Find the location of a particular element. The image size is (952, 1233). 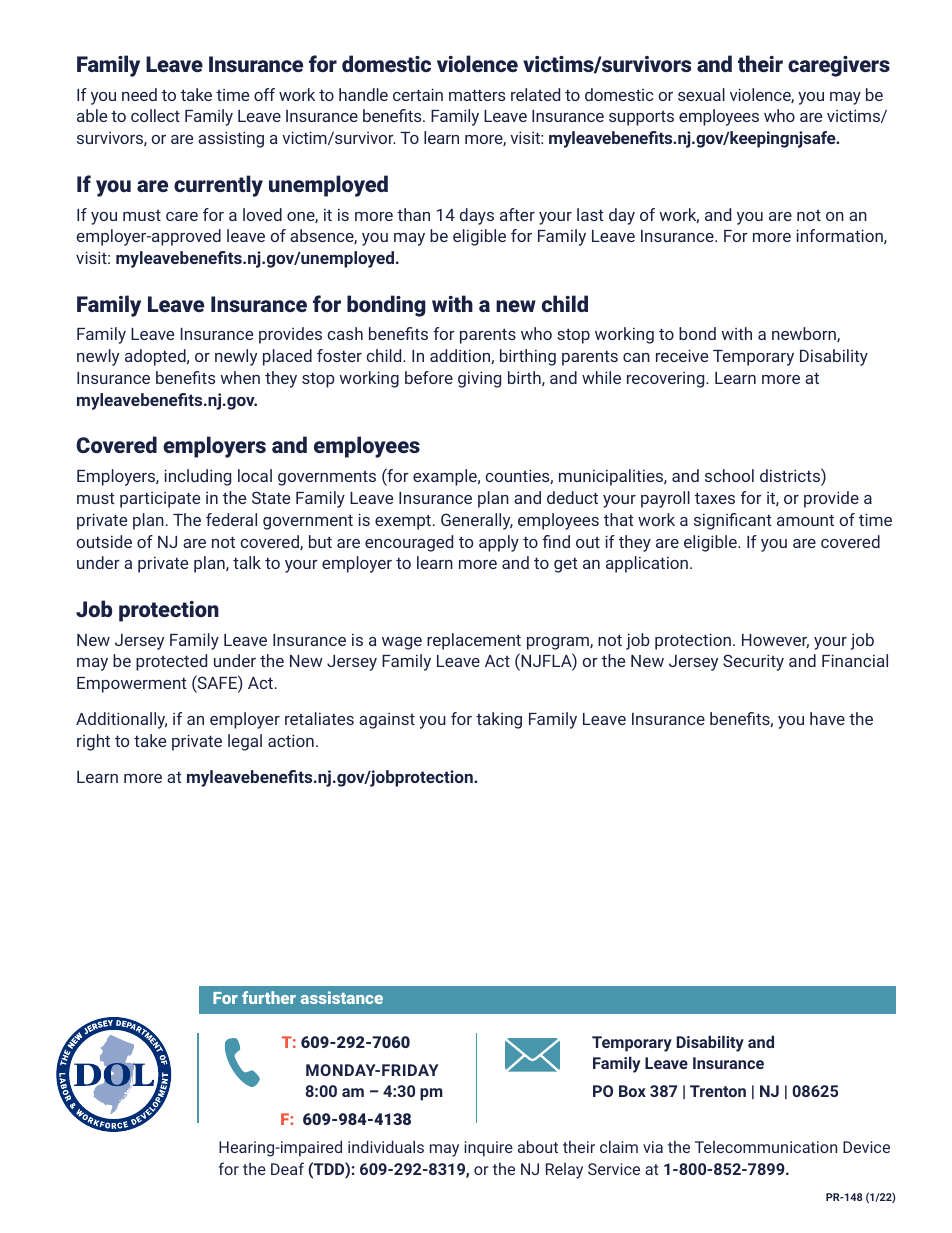

assistance is located at coordinates (342, 997).
